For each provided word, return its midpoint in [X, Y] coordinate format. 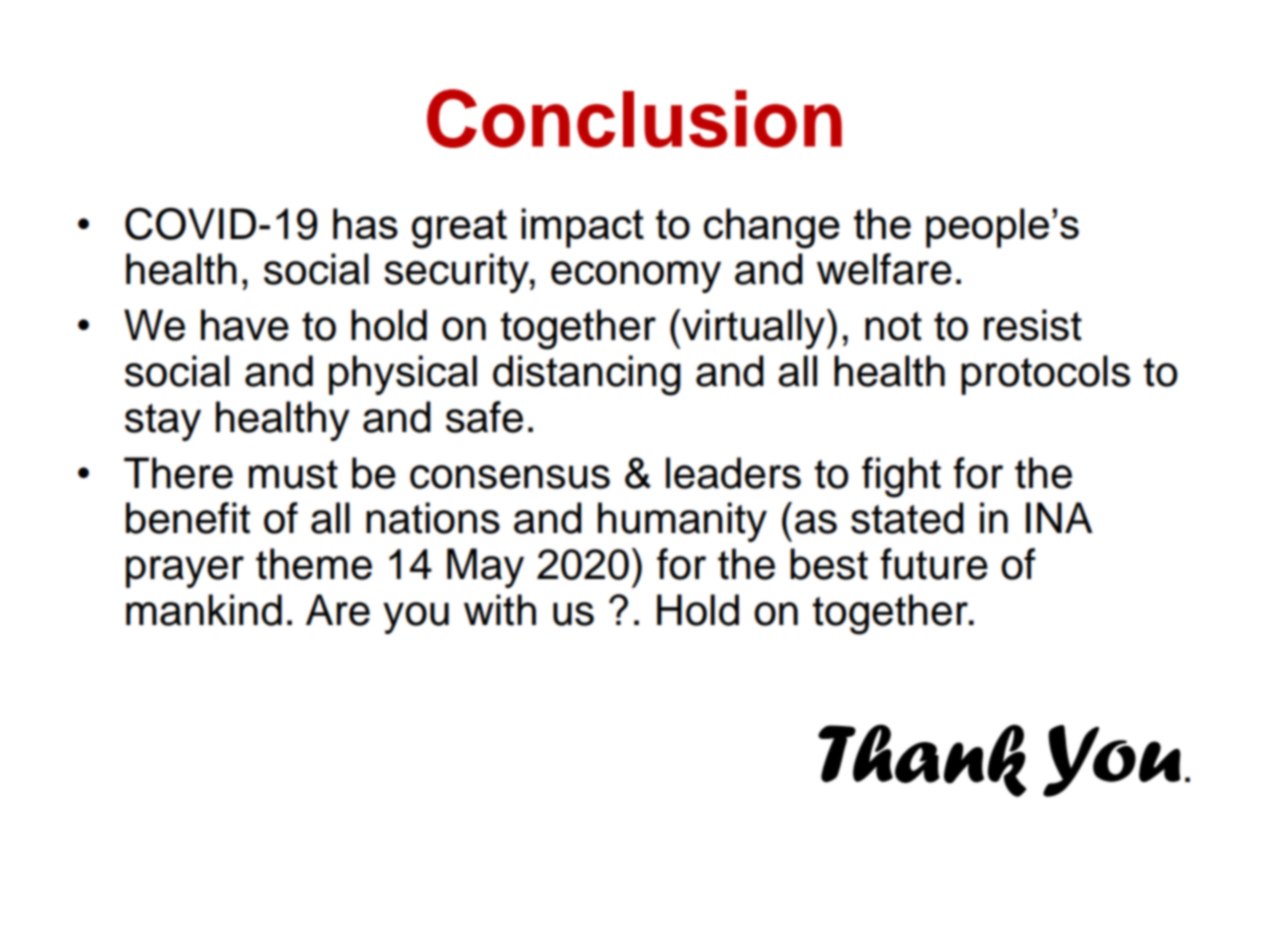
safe [484, 417]
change [772, 228]
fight [901, 477]
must [293, 474]
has [365, 223]
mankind [204, 610]
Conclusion [634, 118]
